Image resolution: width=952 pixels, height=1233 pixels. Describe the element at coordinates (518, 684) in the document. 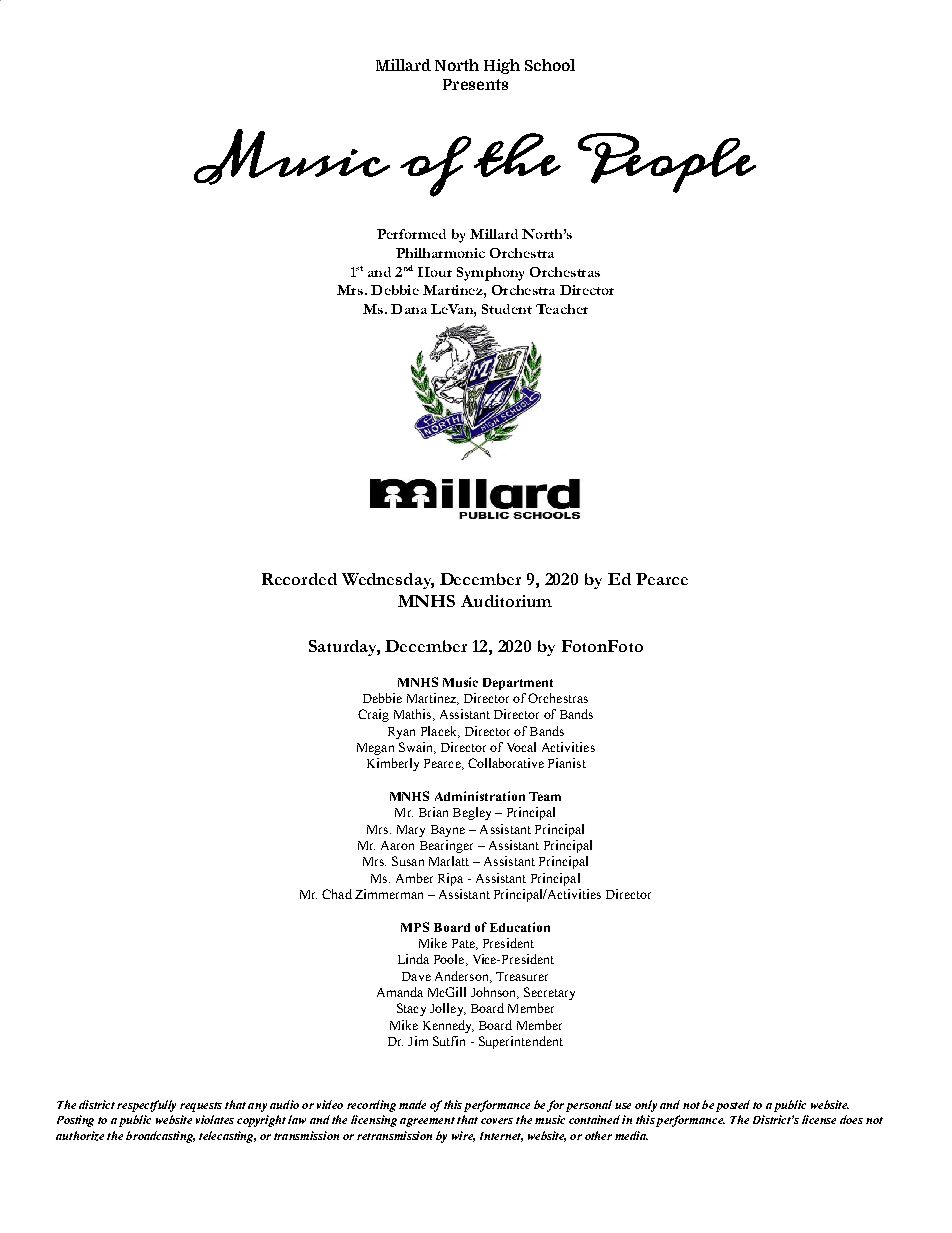

I see `Department` at that location.
